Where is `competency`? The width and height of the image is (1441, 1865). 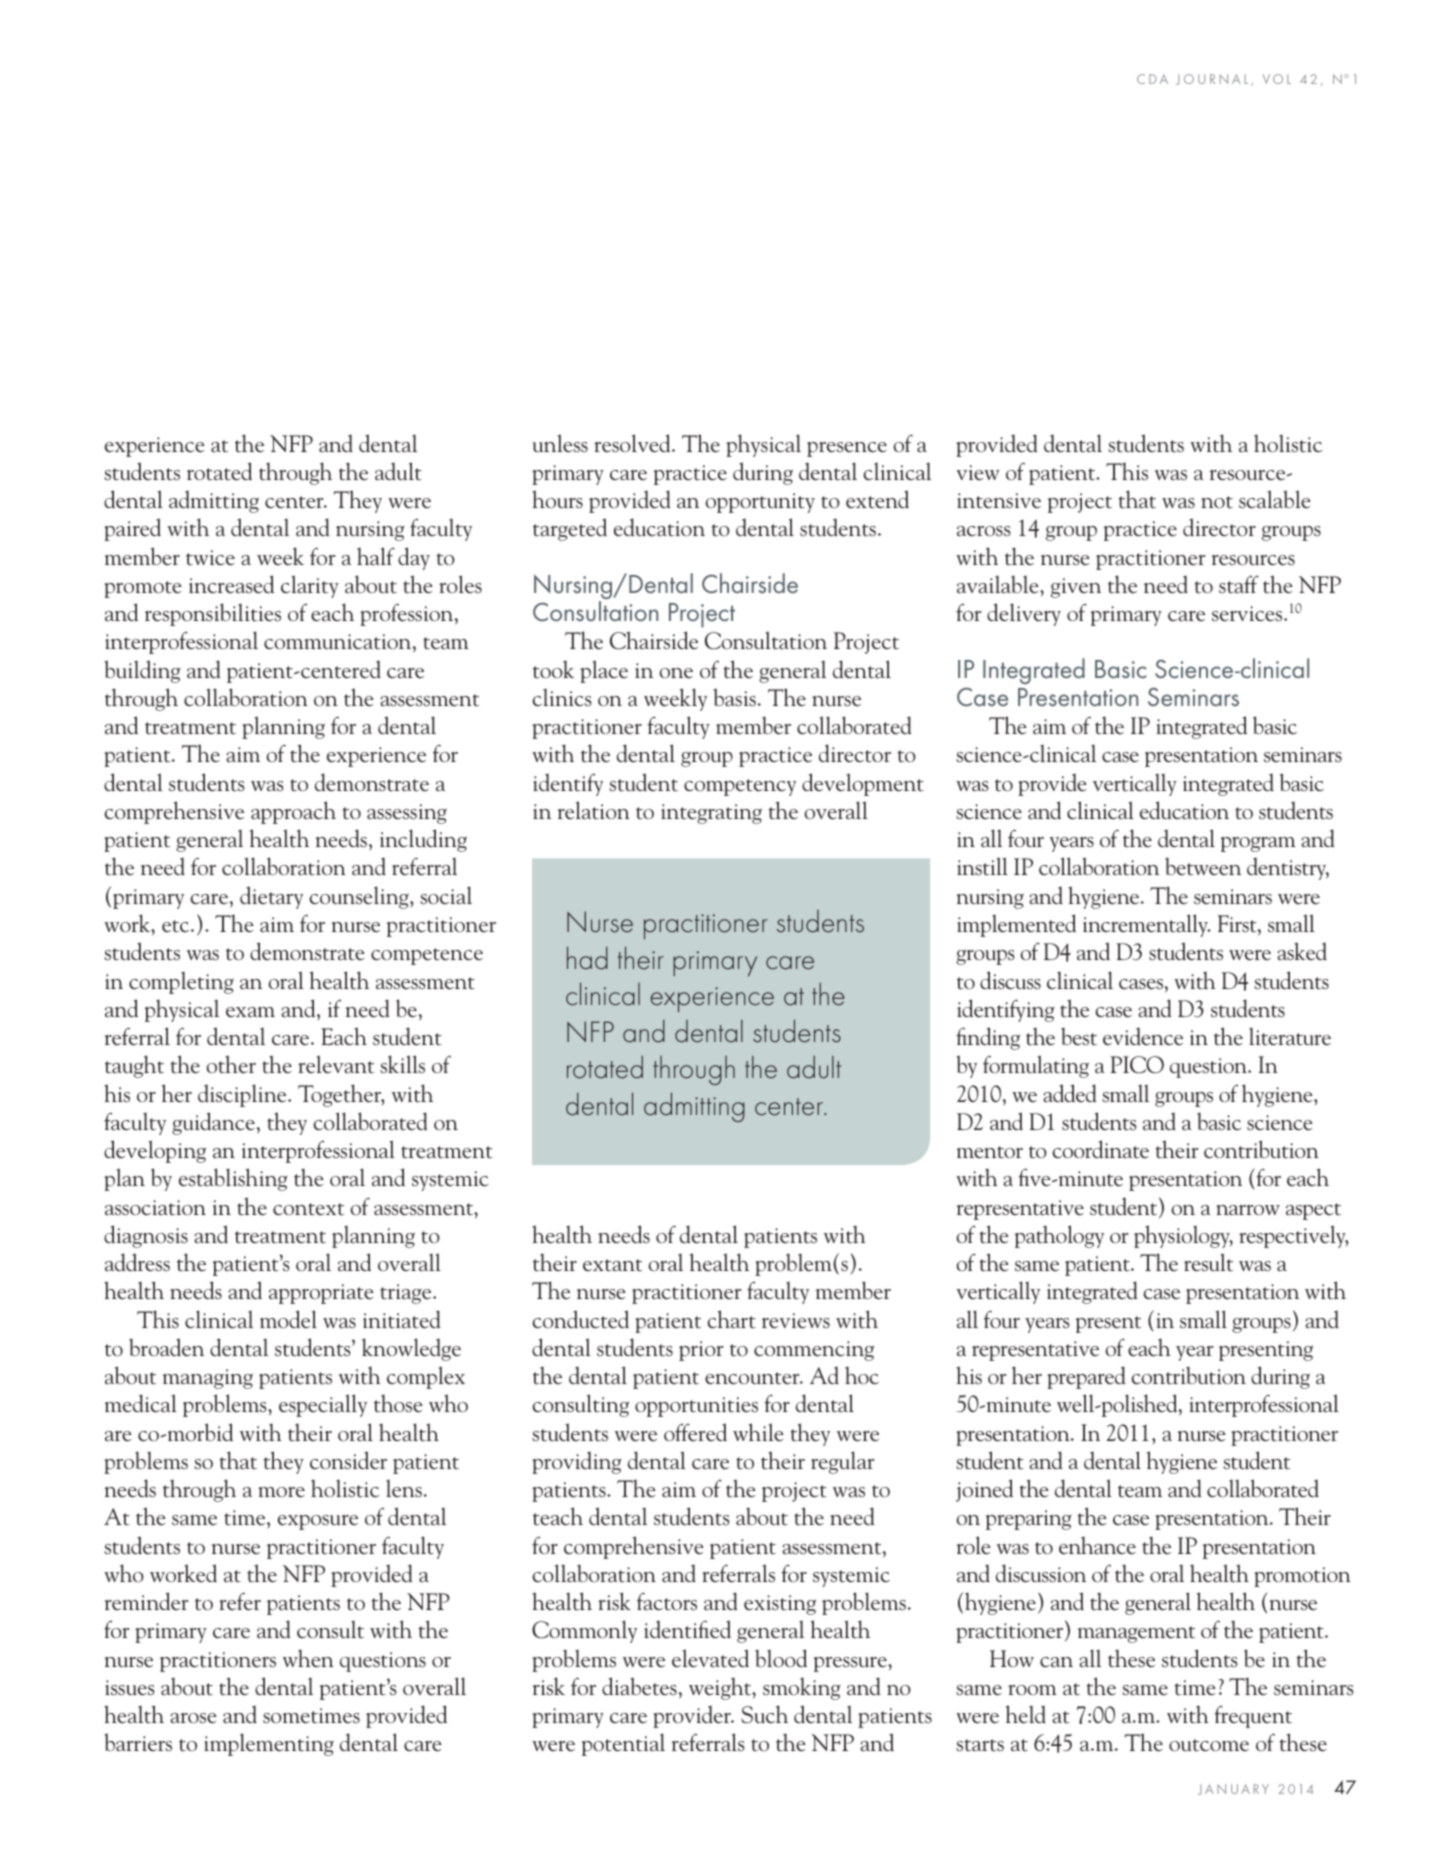 competency is located at coordinates (740, 787).
